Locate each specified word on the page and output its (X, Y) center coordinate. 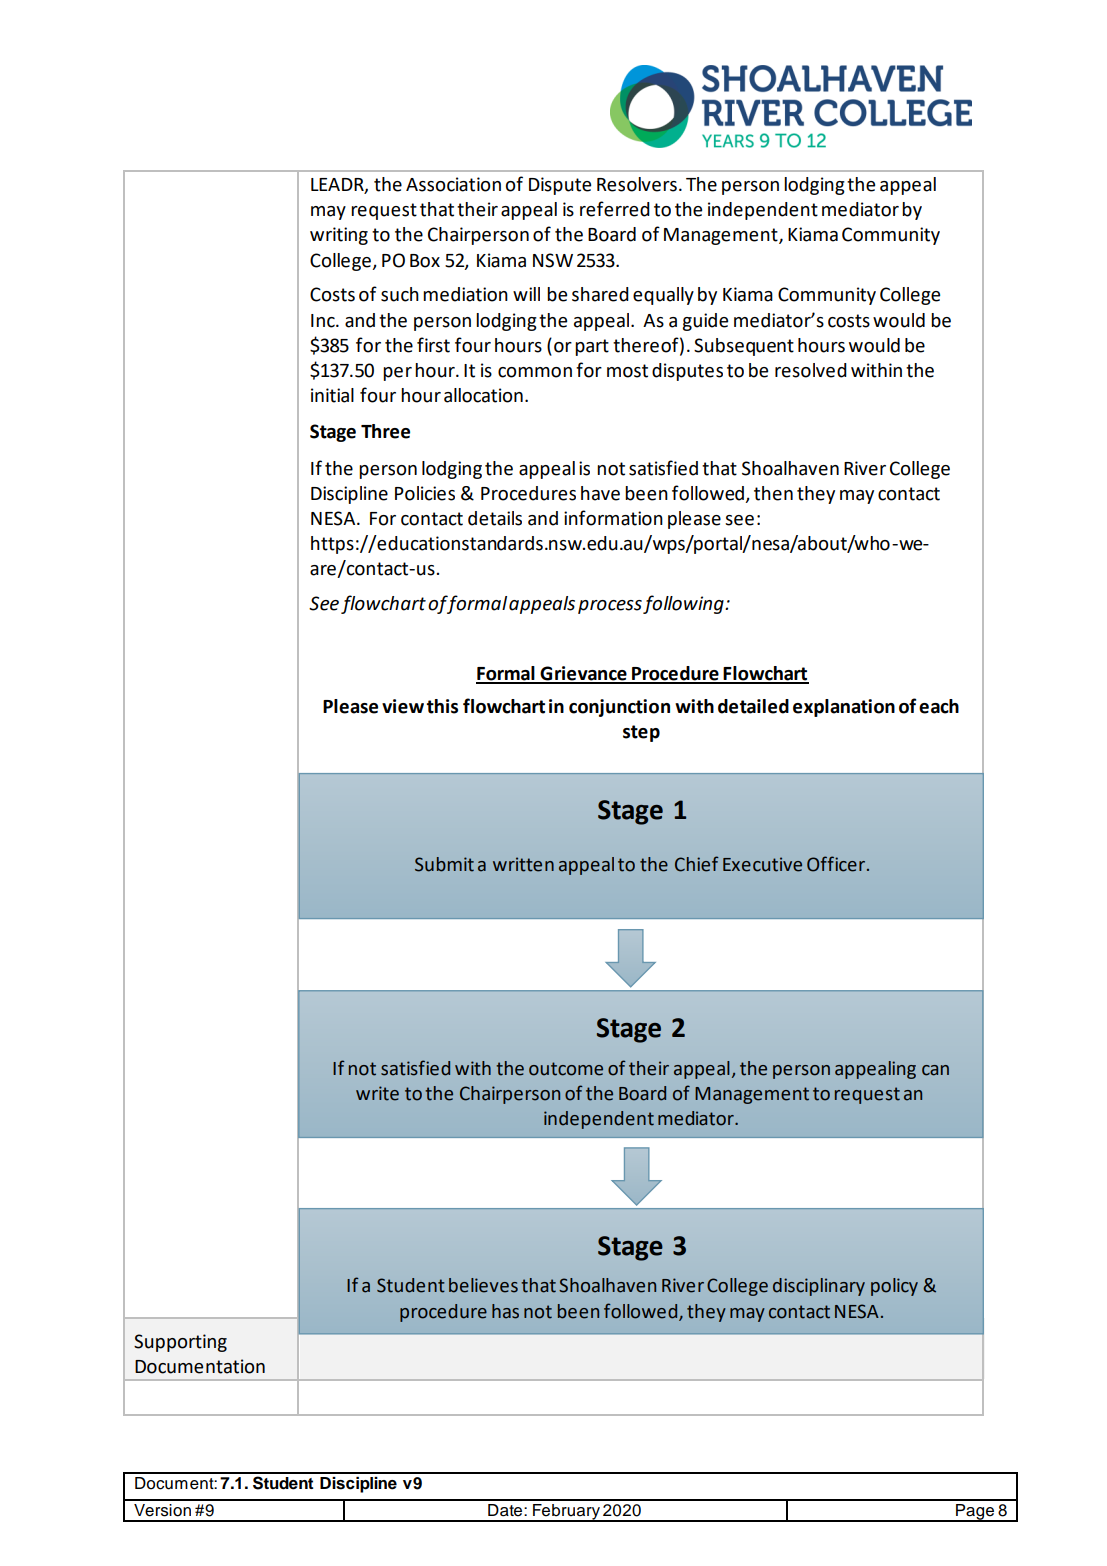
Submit (444, 864)
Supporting (180, 1343)
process (610, 607)
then (773, 493)
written (523, 864)
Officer (837, 864)
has (505, 1311)
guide (705, 322)
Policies (425, 493)
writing (339, 236)
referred (615, 209)
